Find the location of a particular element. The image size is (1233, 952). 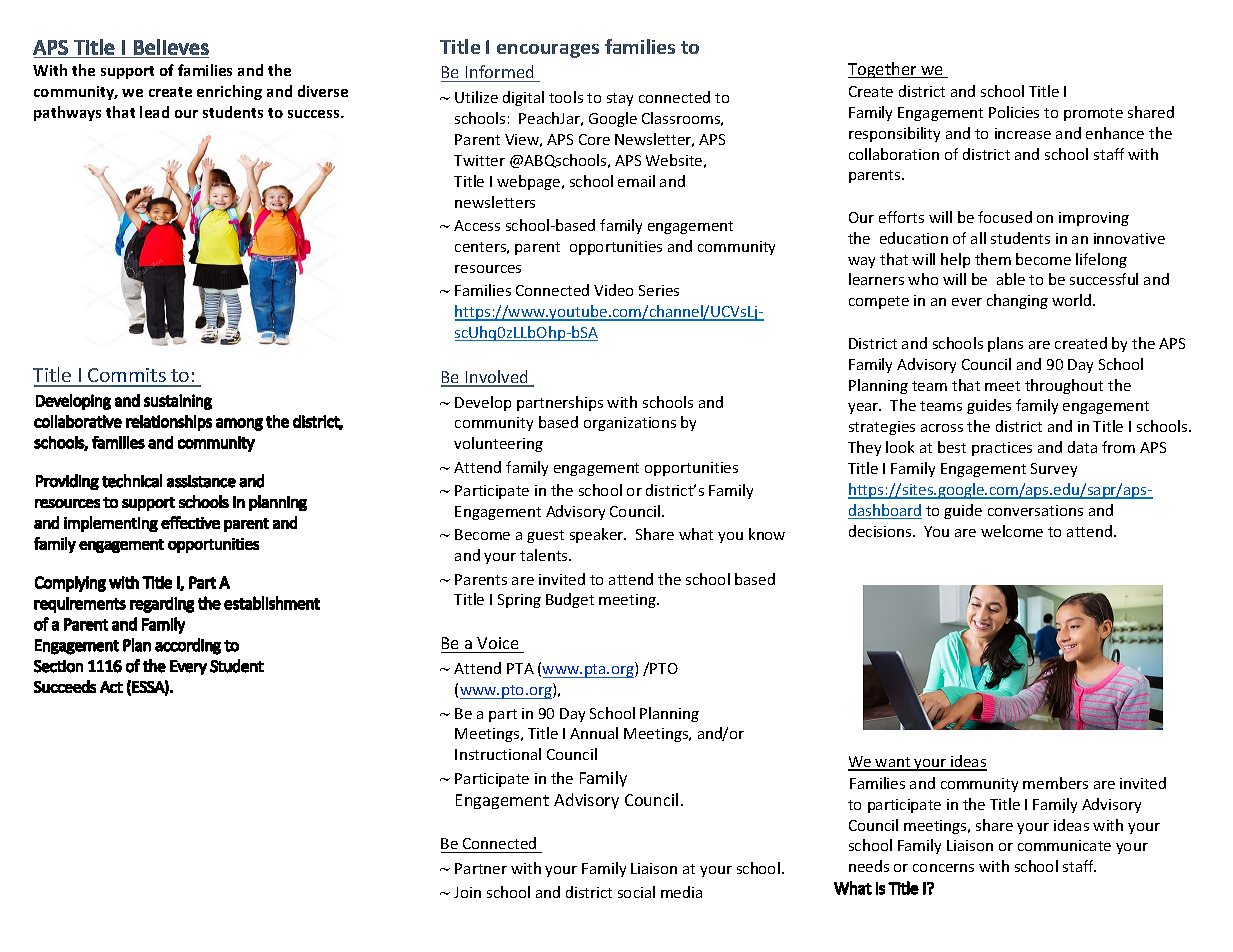

Believes is located at coordinates (171, 47).
